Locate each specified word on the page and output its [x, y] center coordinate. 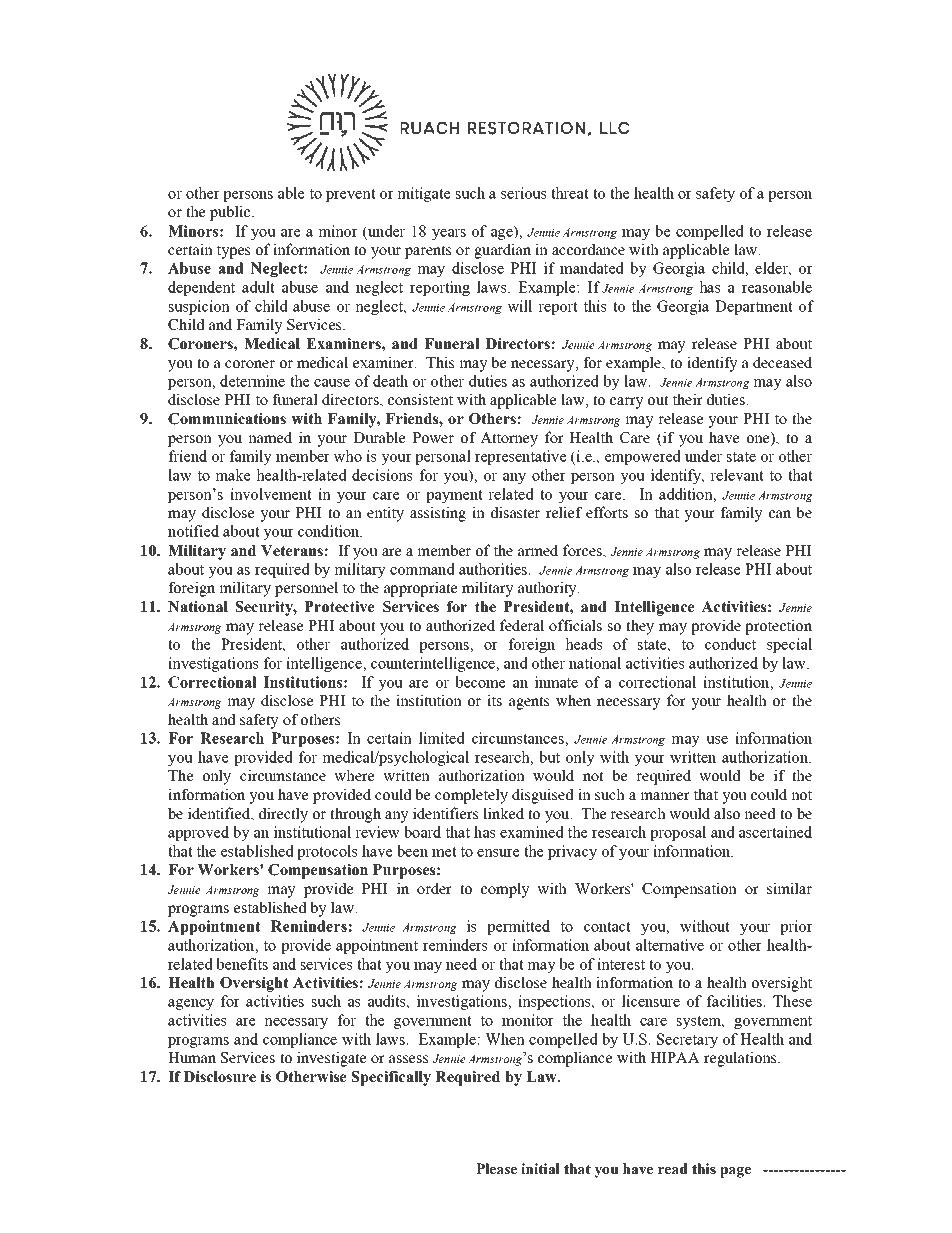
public [231, 213]
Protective [339, 607]
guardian [502, 251]
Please [496, 1168]
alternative [670, 945]
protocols [327, 852]
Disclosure [219, 1077]
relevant [737, 475]
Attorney [509, 439]
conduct [730, 644]
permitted [518, 927]
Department [754, 307]
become [480, 682]
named [270, 437]
